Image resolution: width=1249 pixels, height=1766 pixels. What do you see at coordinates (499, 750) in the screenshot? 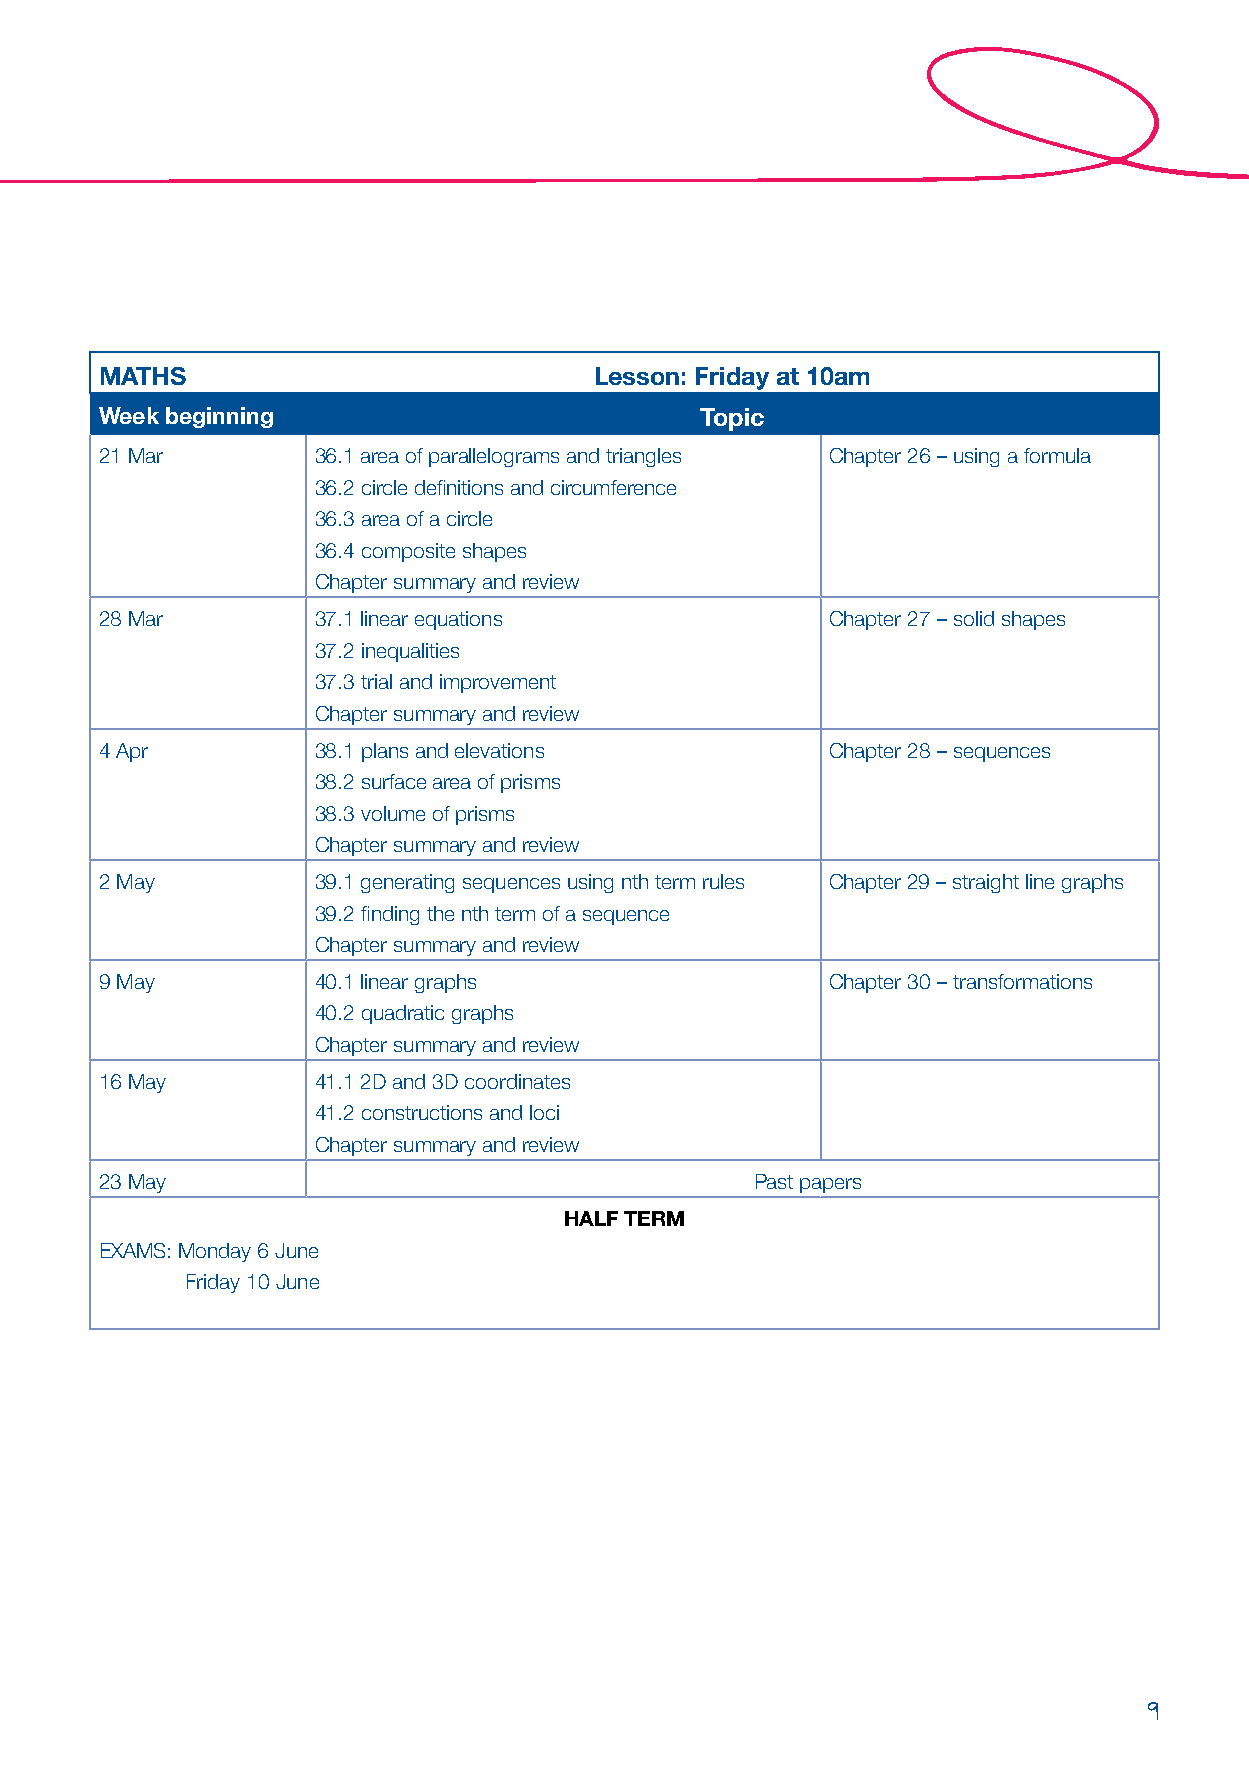
I see `elevations` at bounding box center [499, 750].
